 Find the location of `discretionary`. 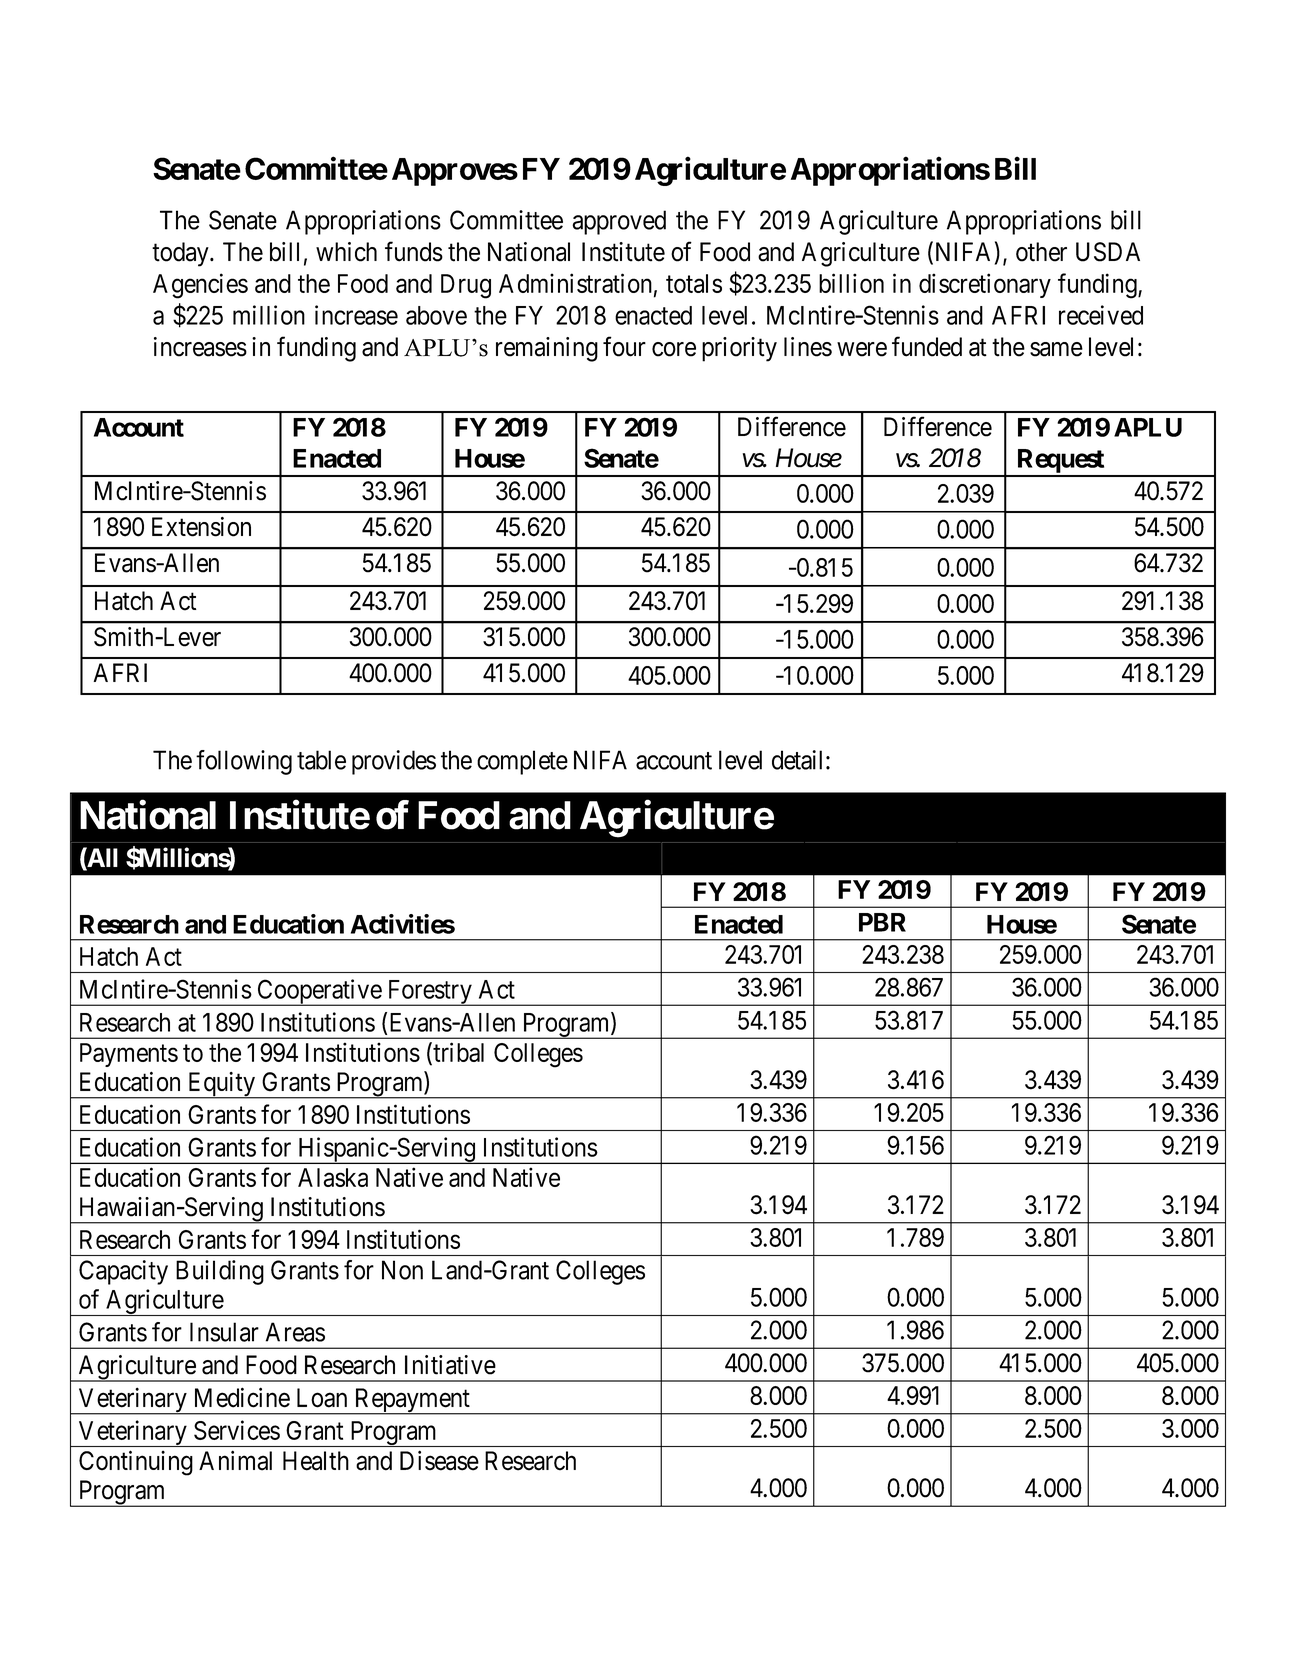

discretionary is located at coordinates (985, 285).
